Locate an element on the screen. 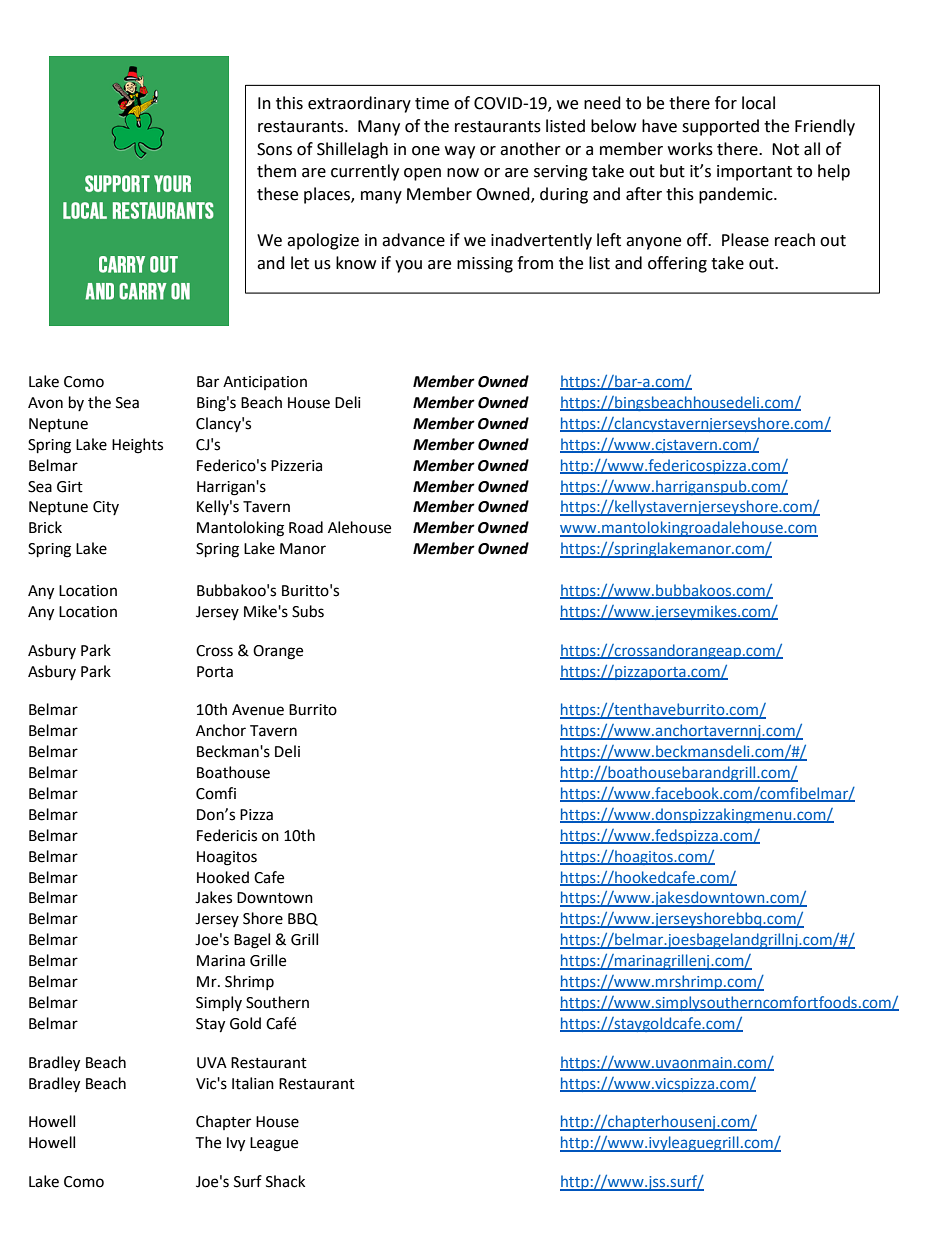  Pizzeria is located at coordinates (296, 466).
